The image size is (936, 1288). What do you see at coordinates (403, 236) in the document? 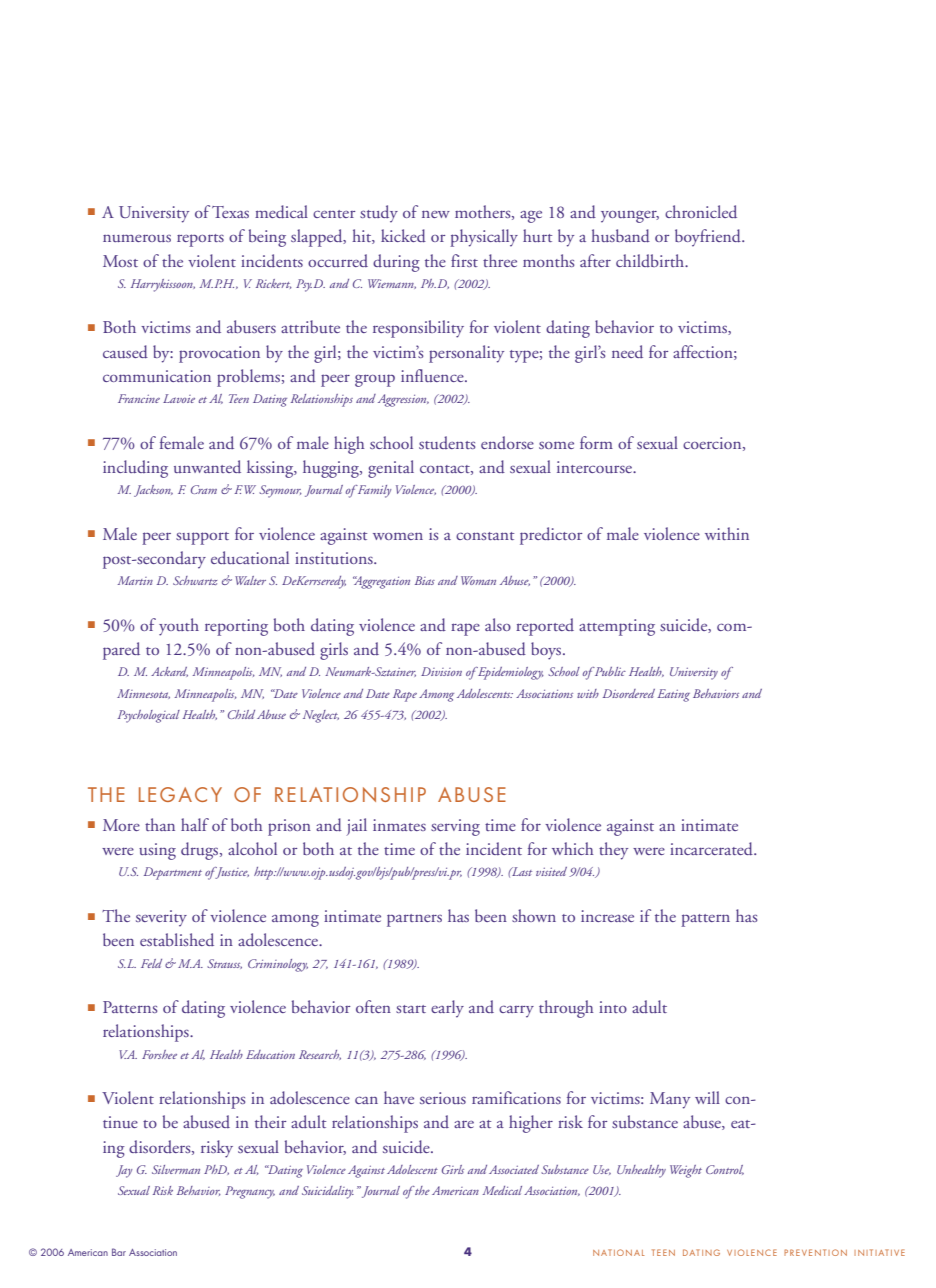
I see `kicked` at bounding box center [403, 236].
